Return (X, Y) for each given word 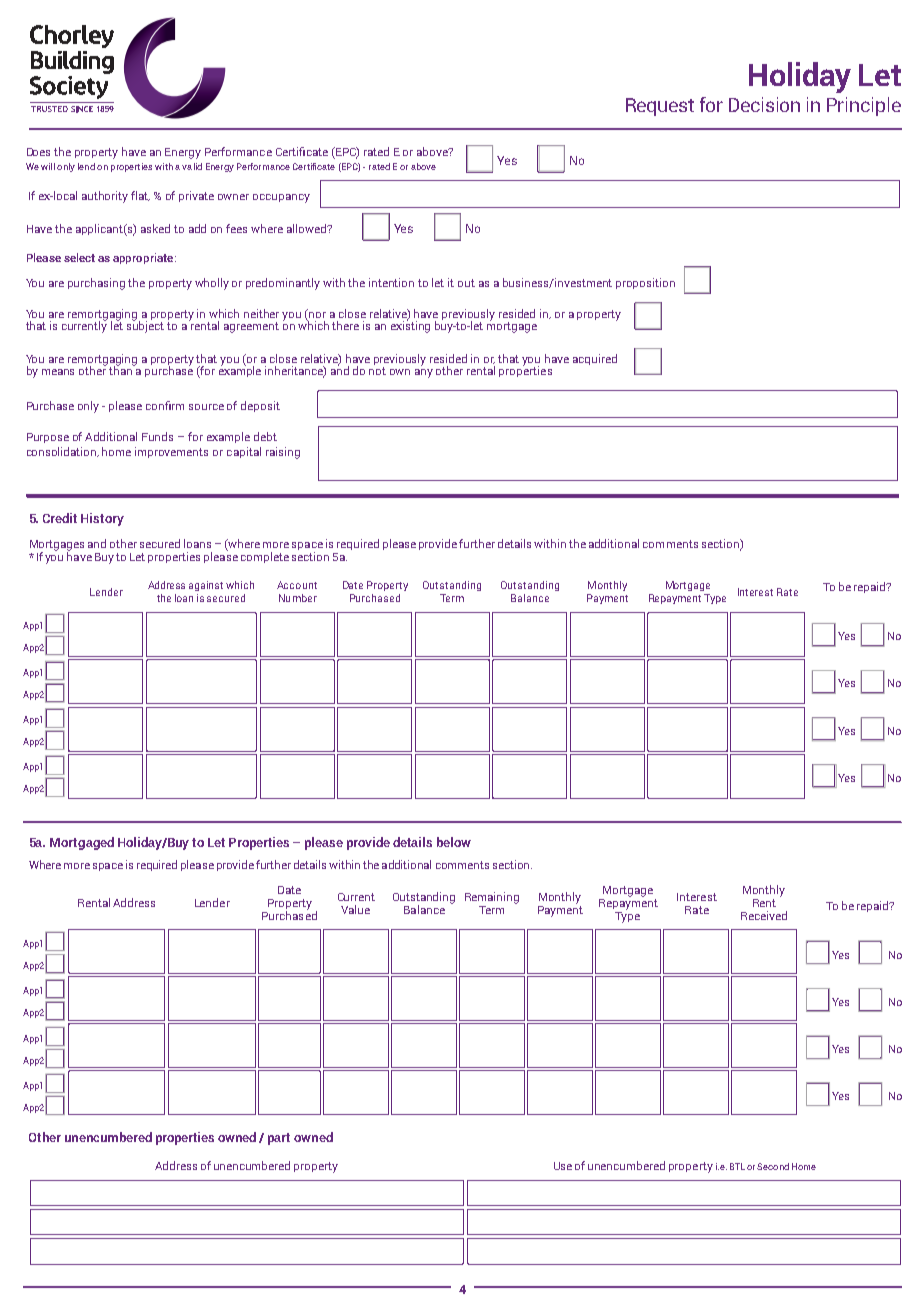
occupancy (281, 198)
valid (192, 166)
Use (563, 1166)
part (279, 1139)
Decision (764, 104)
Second (773, 1166)
